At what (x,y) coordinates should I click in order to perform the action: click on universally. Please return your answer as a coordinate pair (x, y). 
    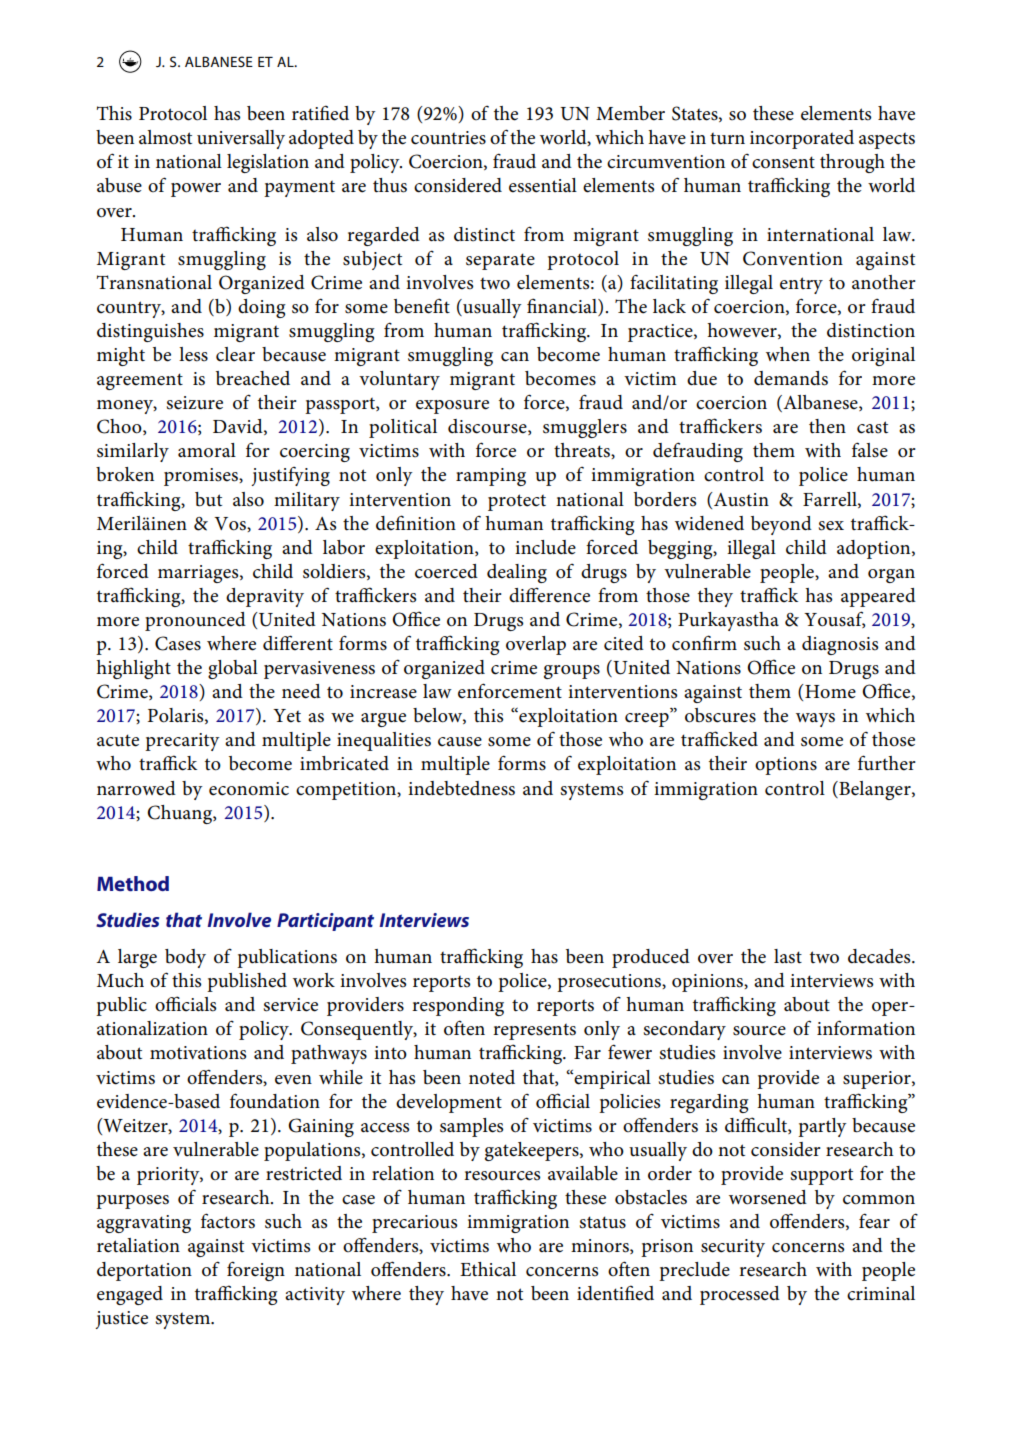
    Looking at the image, I should click on (241, 139).
